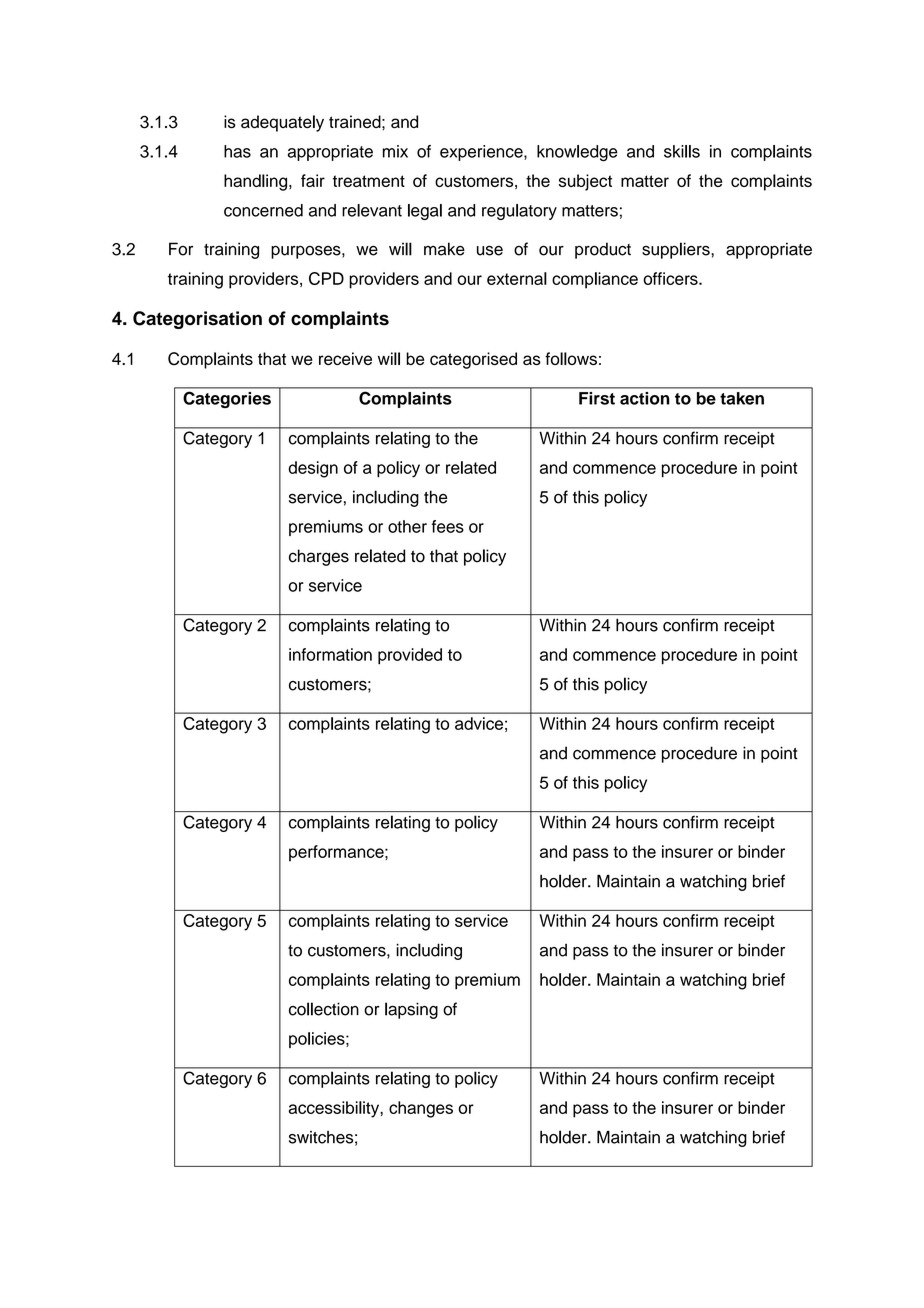 The width and height of the screenshot is (924, 1308). I want to click on skills, so click(682, 151).
